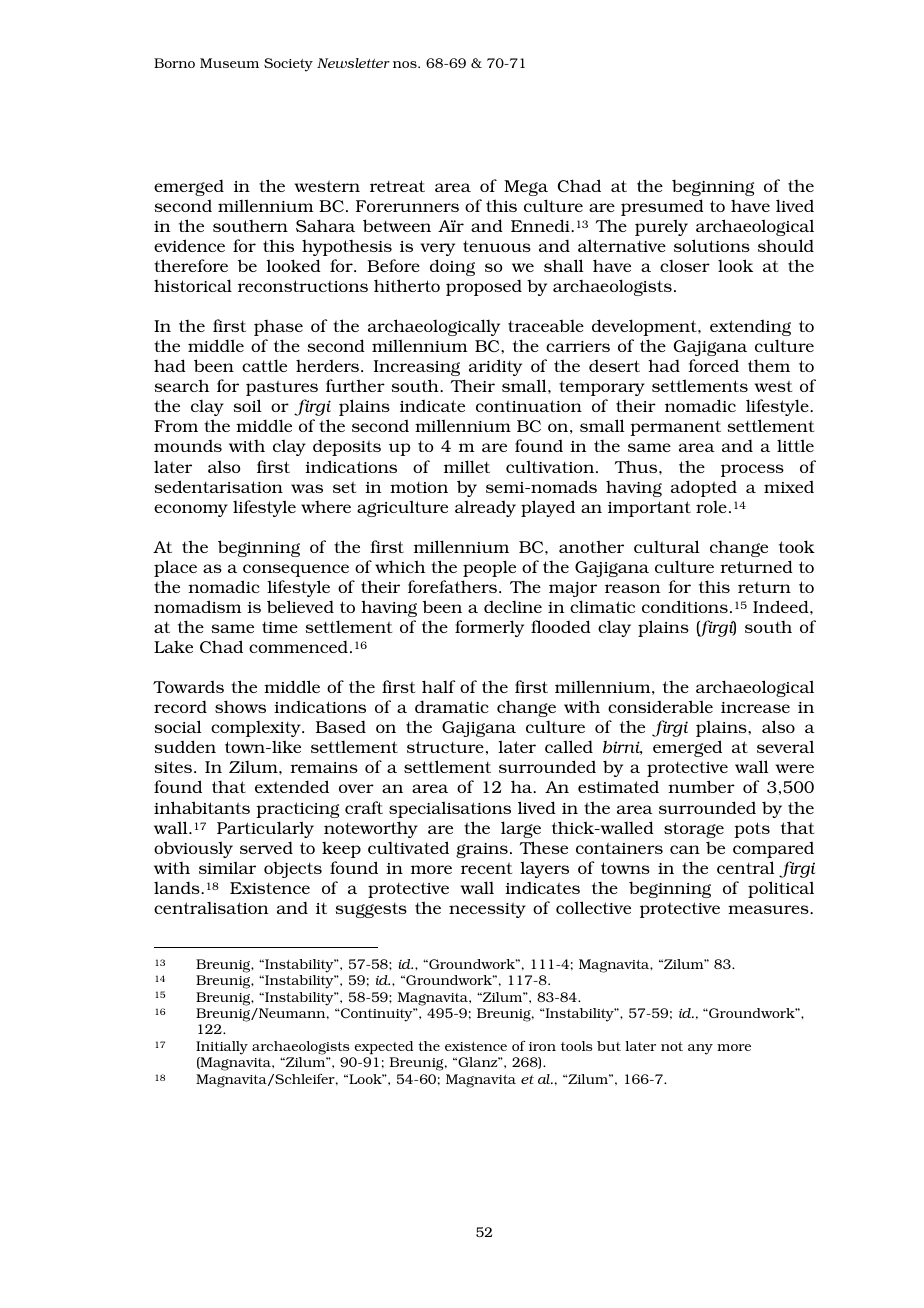 Image resolution: width=924 pixels, height=1308 pixels. What do you see at coordinates (529, 406) in the screenshot?
I see `continuation` at bounding box center [529, 406].
